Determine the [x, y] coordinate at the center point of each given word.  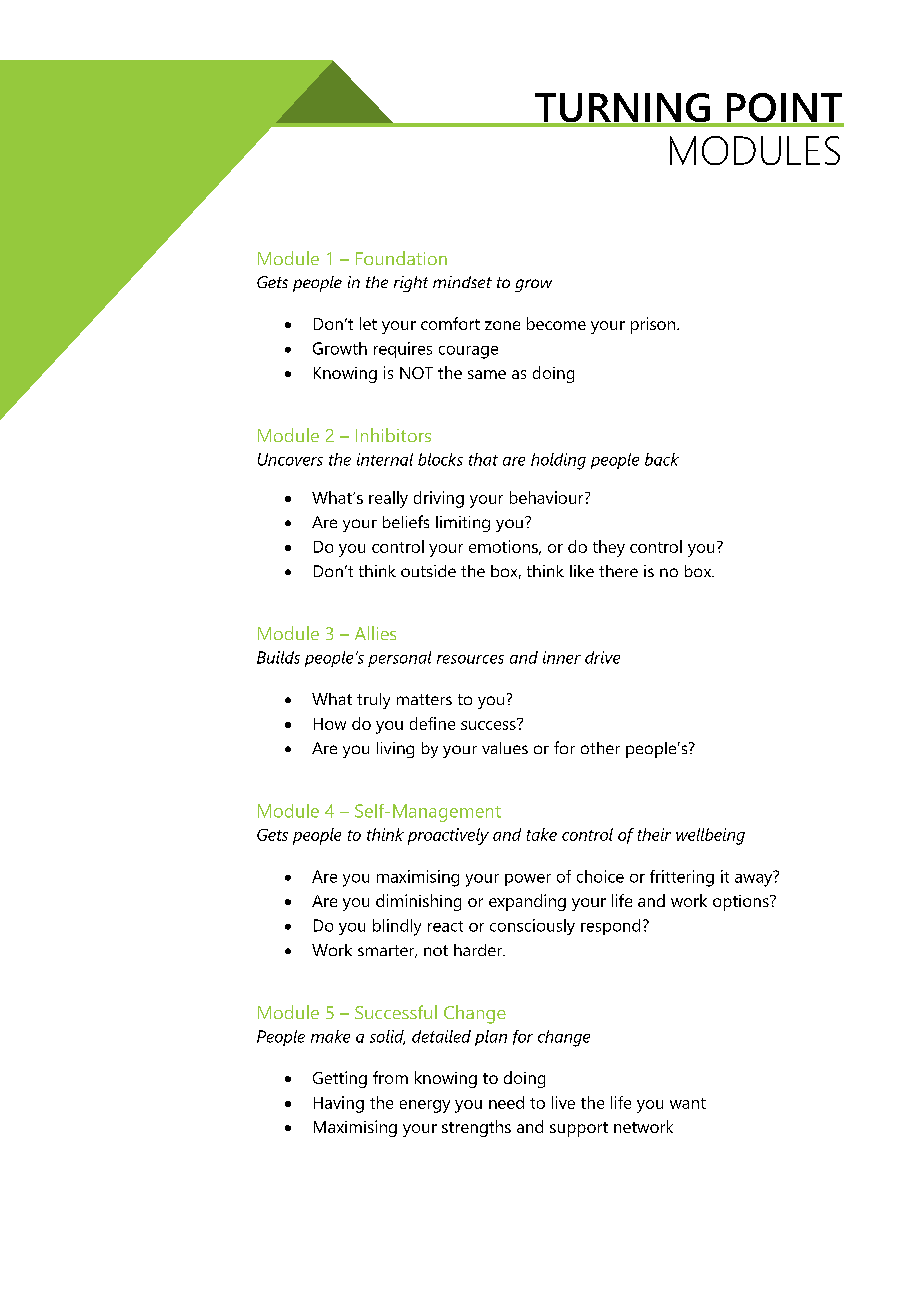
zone [502, 325]
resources [470, 659]
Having [339, 1104]
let [368, 323]
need [506, 1102]
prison [654, 325]
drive [602, 657]
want [688, 1103]
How [330, 724]
